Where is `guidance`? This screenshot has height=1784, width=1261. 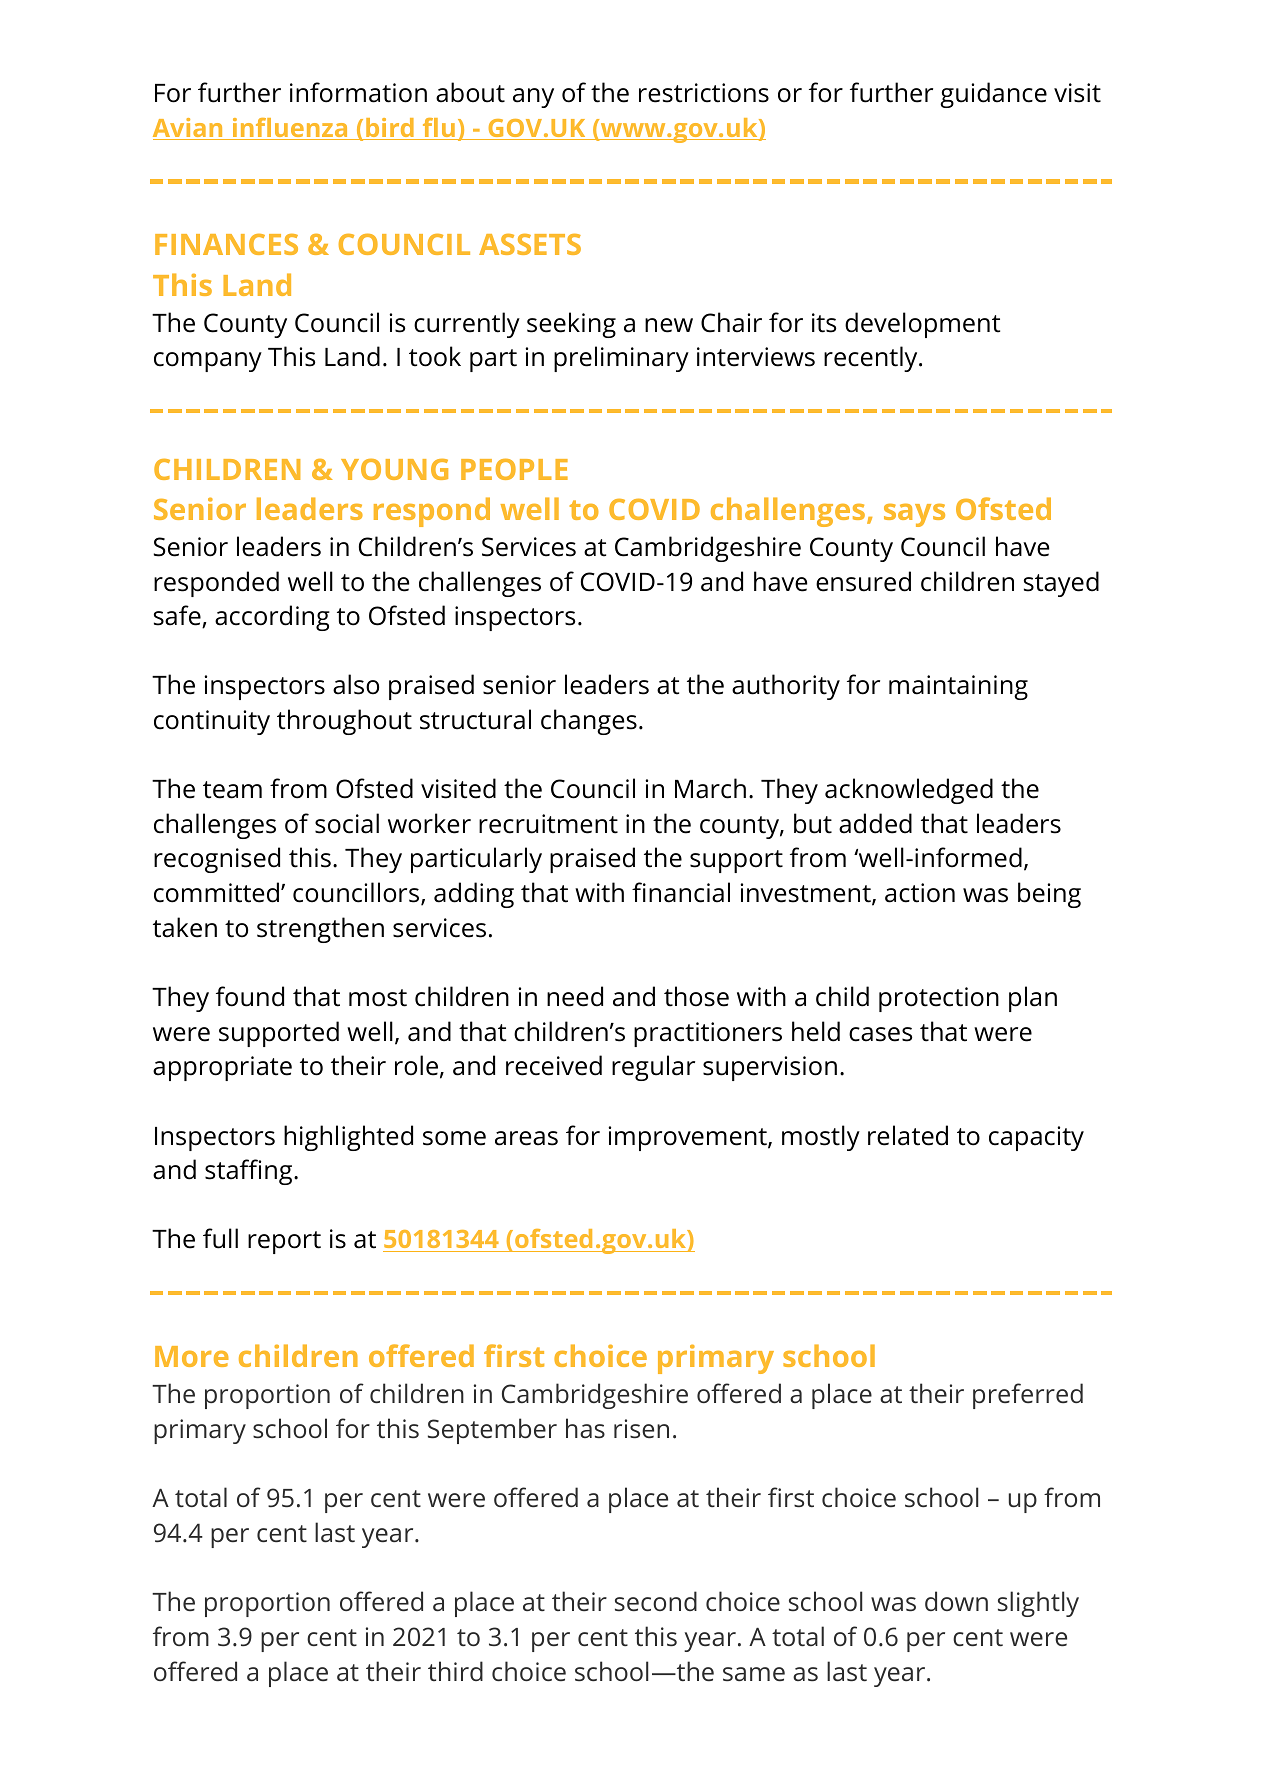
guidance is located at coordinates (993, 95).
